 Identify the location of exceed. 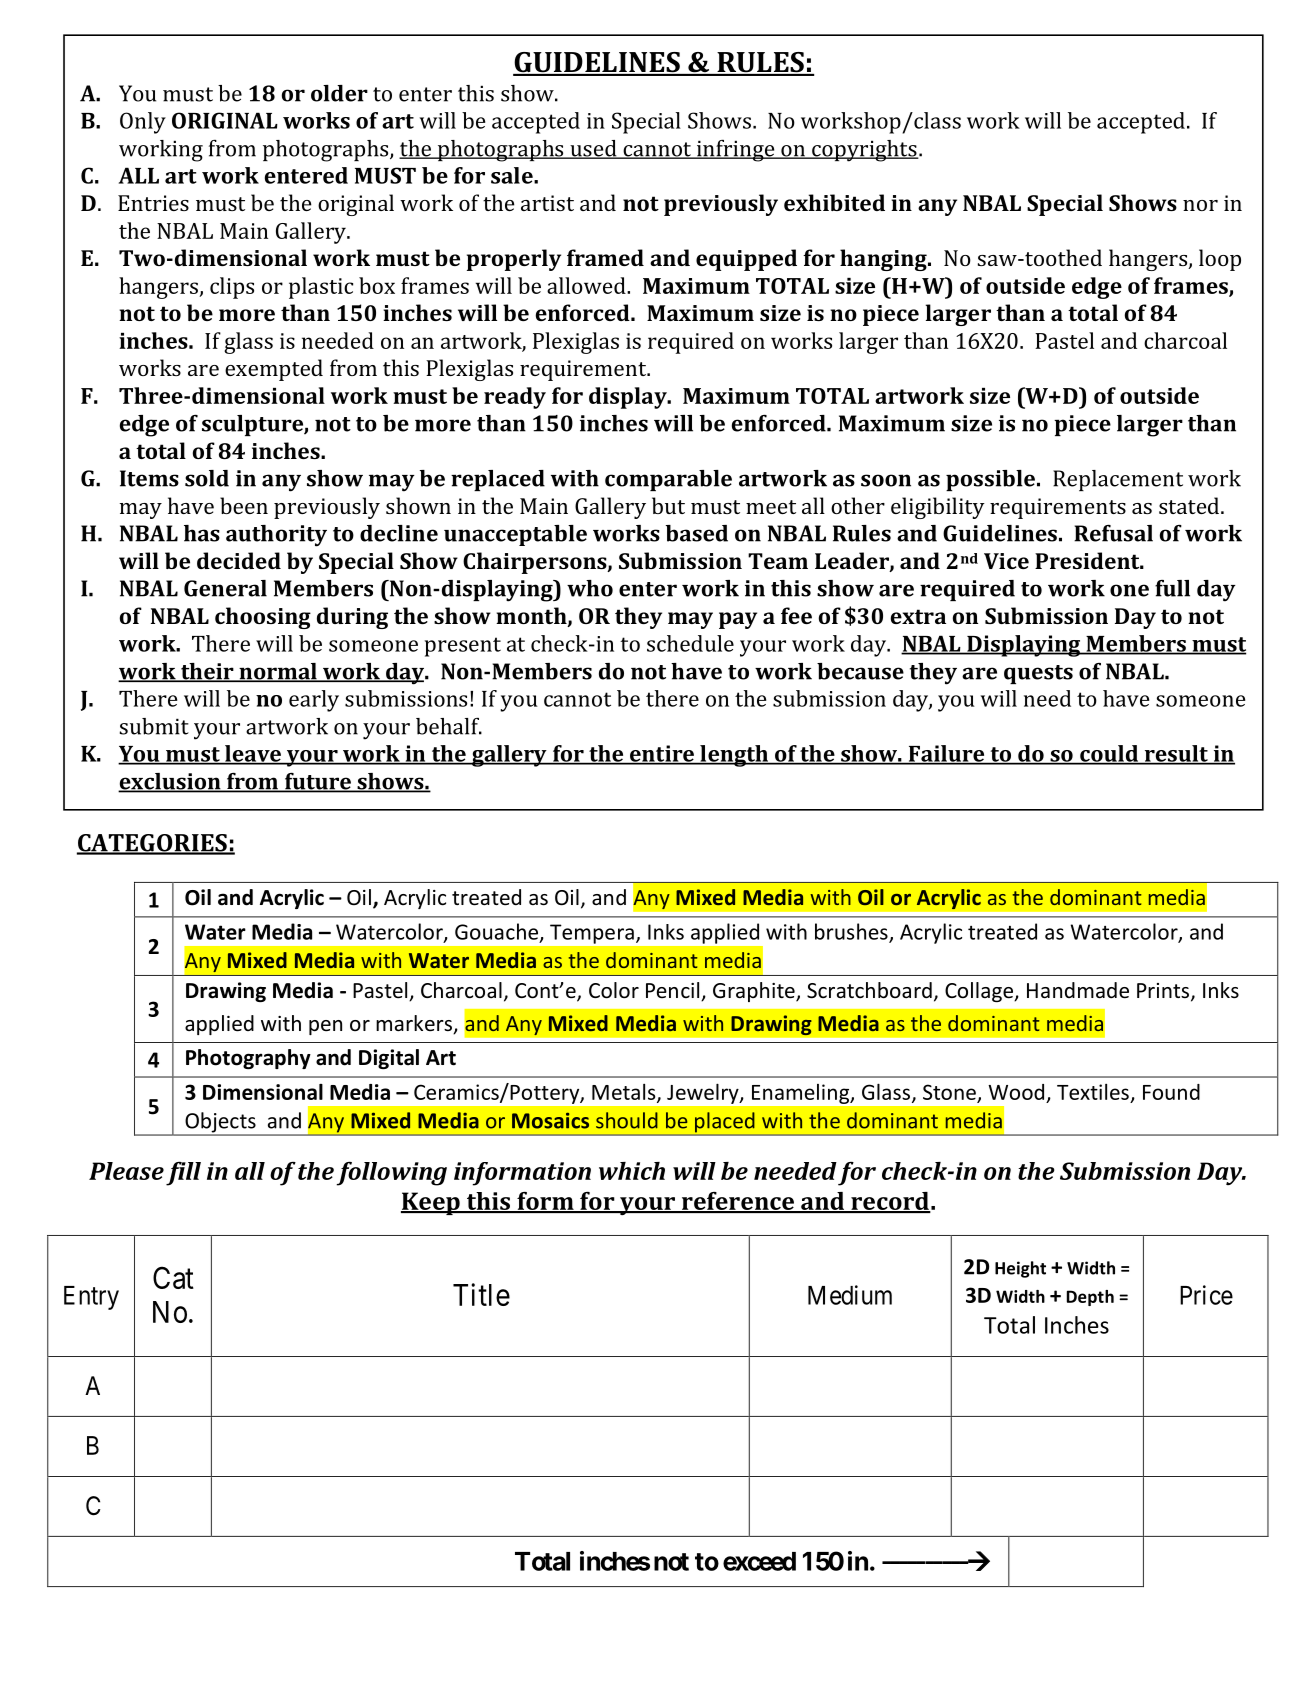
(759, 1561).
